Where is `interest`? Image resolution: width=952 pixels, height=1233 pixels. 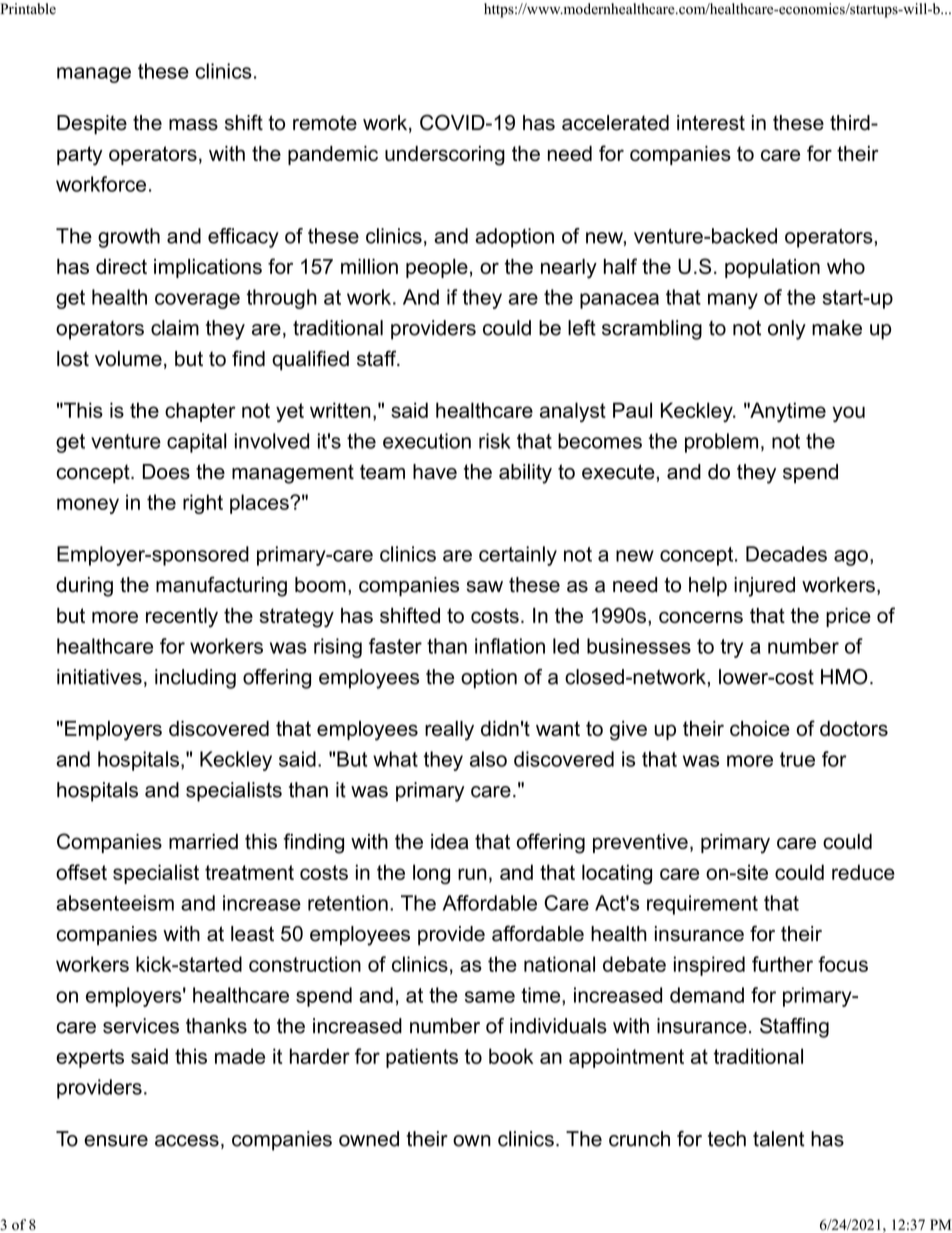 interest is located at coordinates (711, 123).
